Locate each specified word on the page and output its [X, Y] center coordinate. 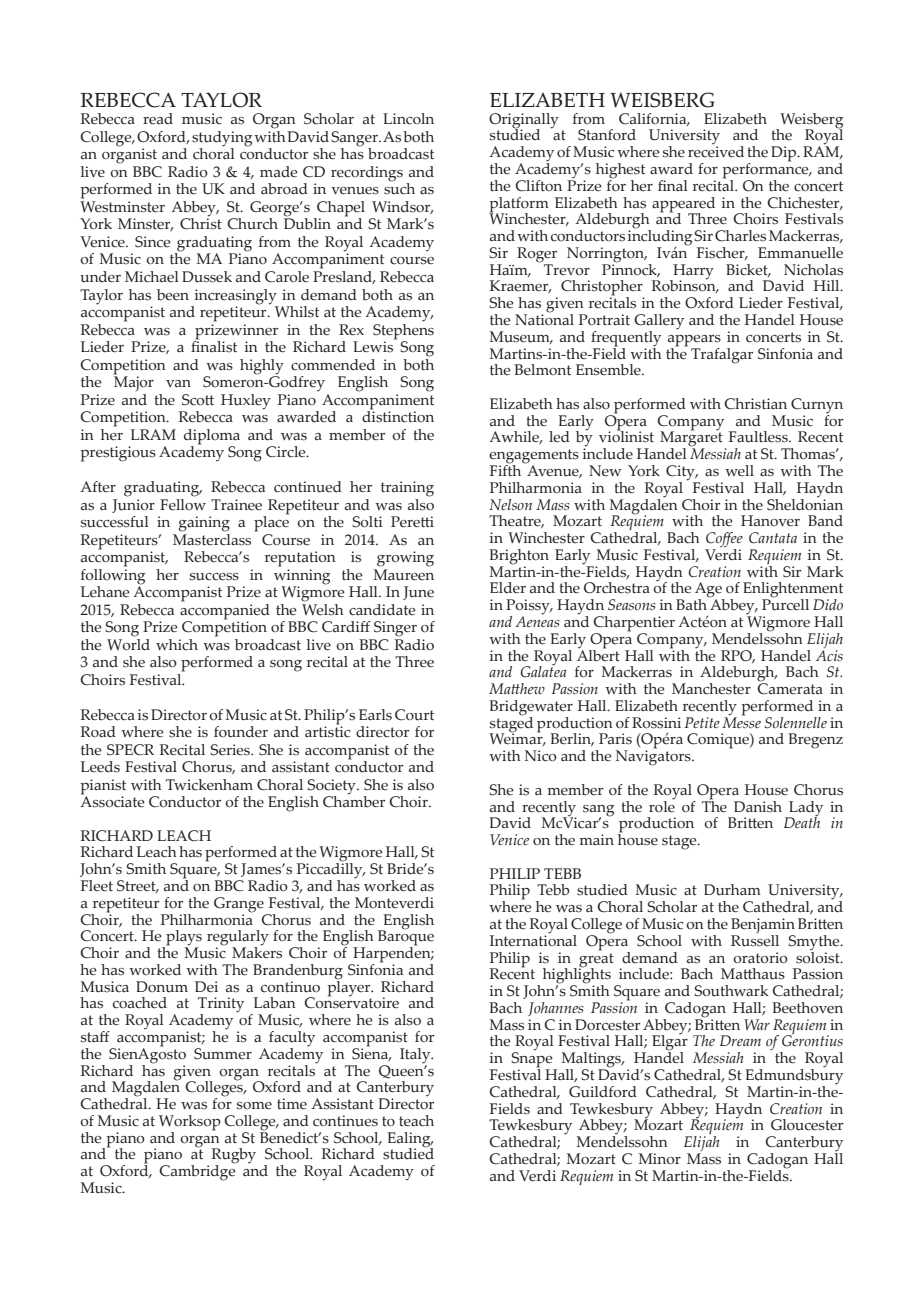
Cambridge [197, 1172]
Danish [758, 807]
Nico [541, 756]
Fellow [183, 503]
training [407, 489]
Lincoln [408, 119]
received [716, 151]
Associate [112, 801]
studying [222, 140]
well [739, 471]
